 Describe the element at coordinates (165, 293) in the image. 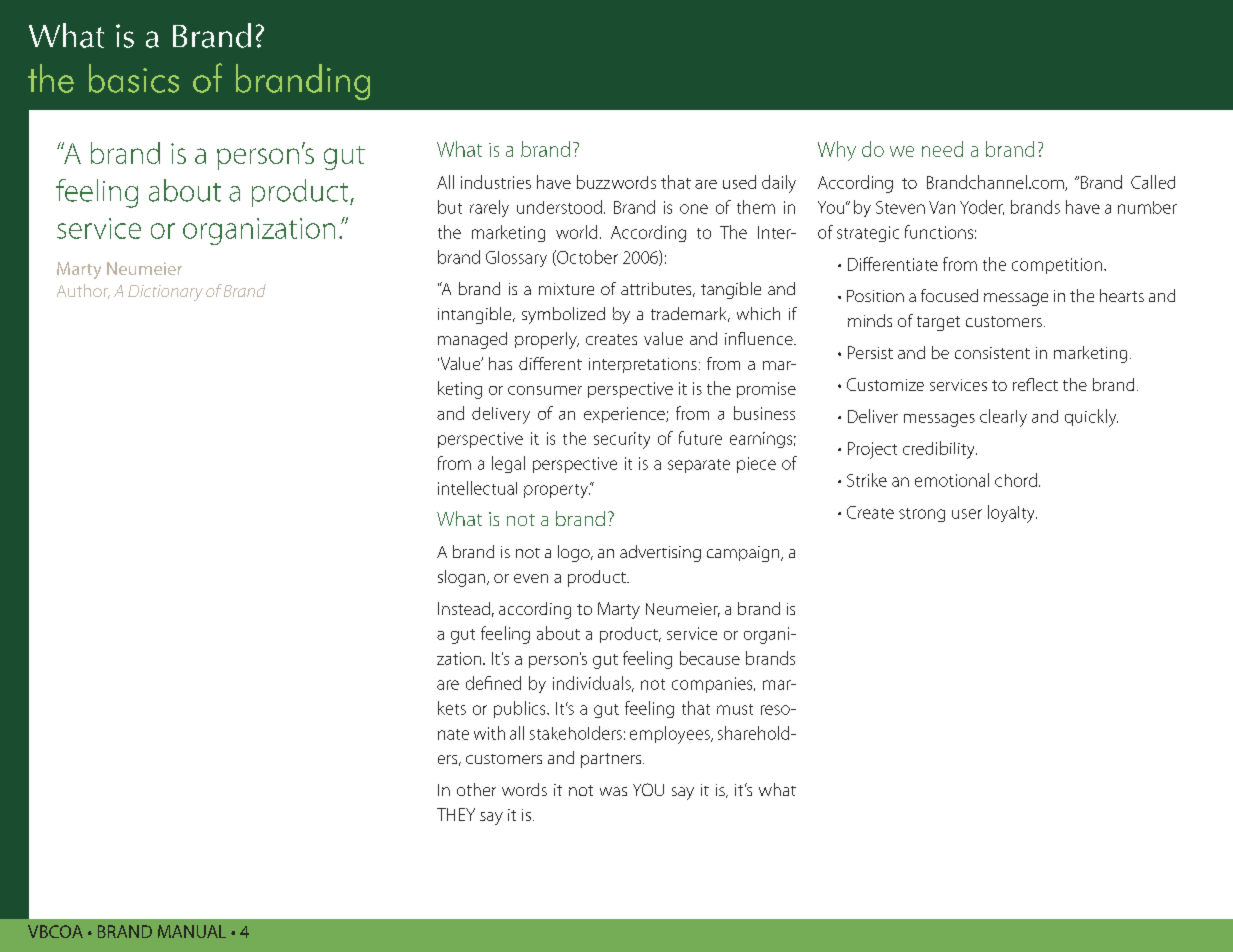

I see `Dictionary` at that location.
